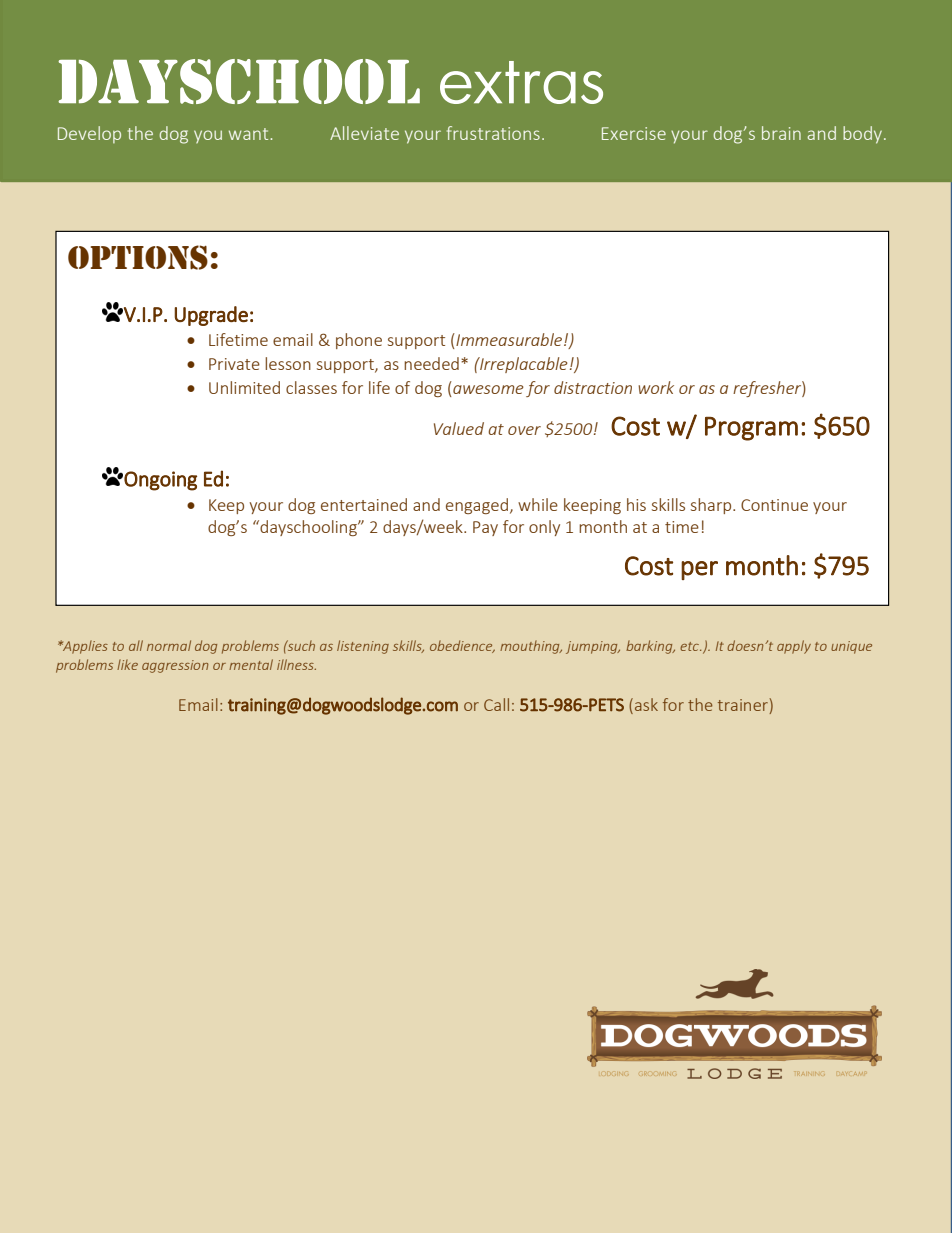 The width and height of the page is (952, 1233). Describe the element at coordinates (774, 505) in the page. I see `Continue` at that location.
